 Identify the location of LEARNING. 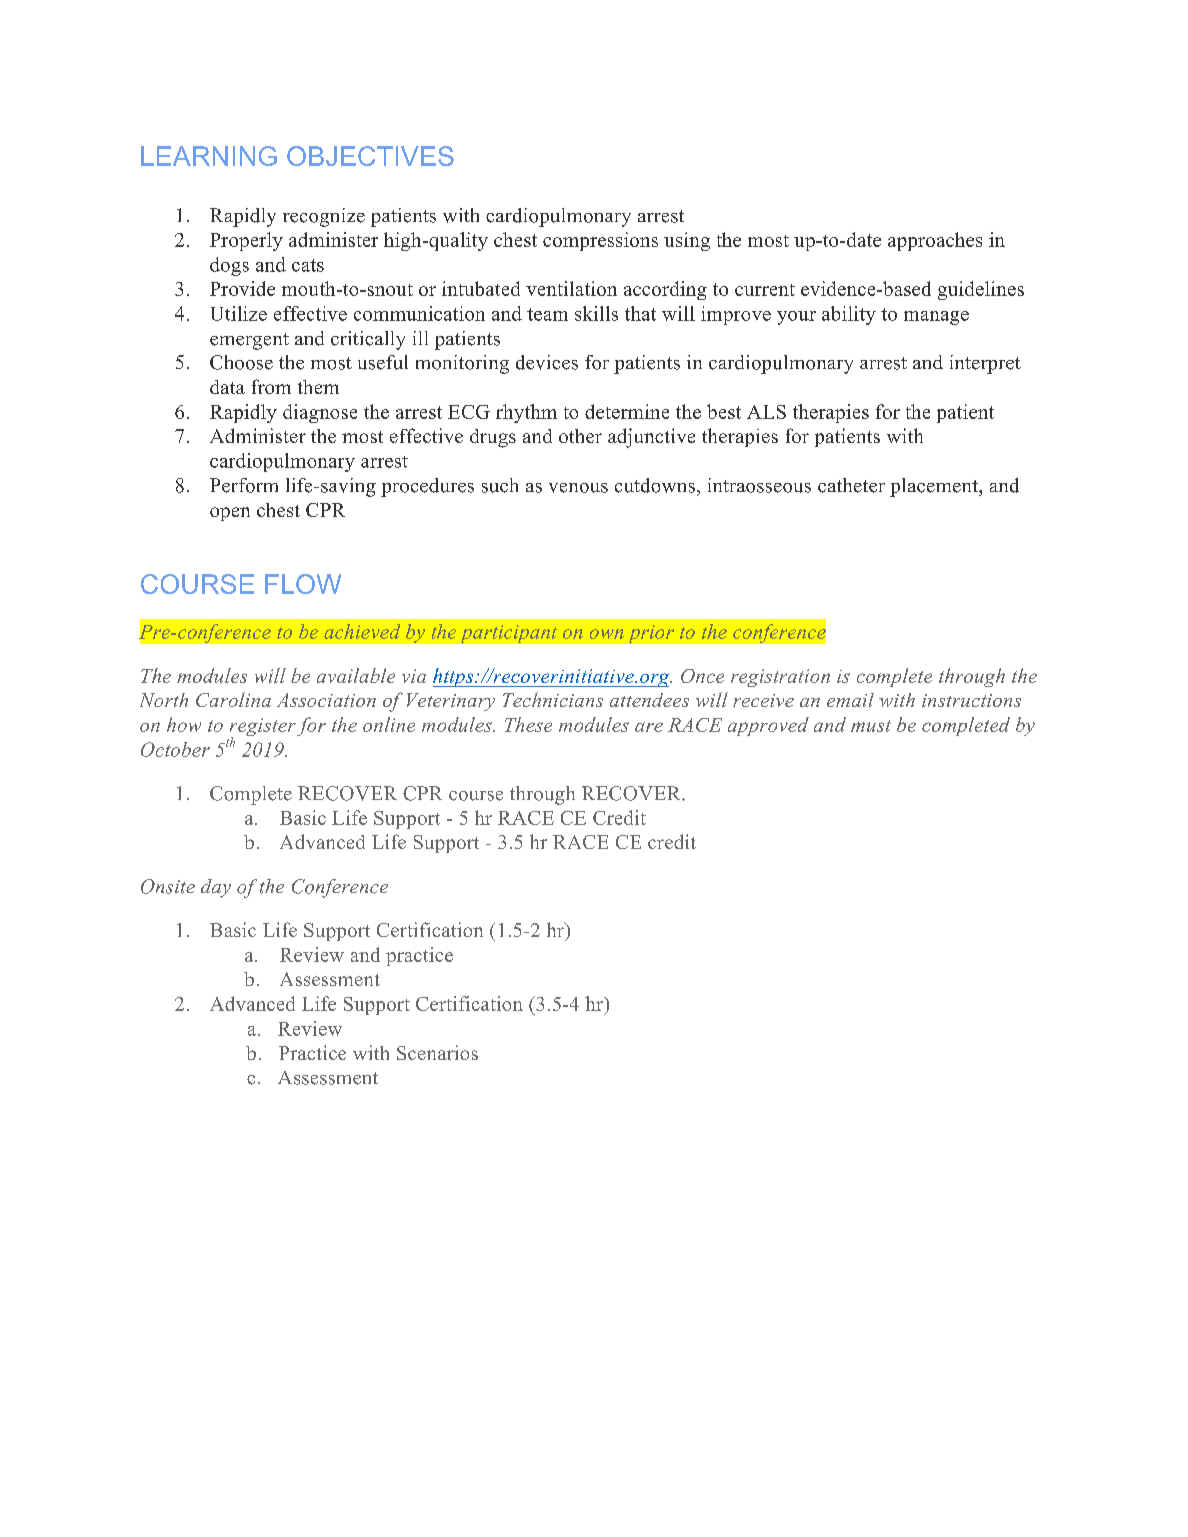
(209, 156).
